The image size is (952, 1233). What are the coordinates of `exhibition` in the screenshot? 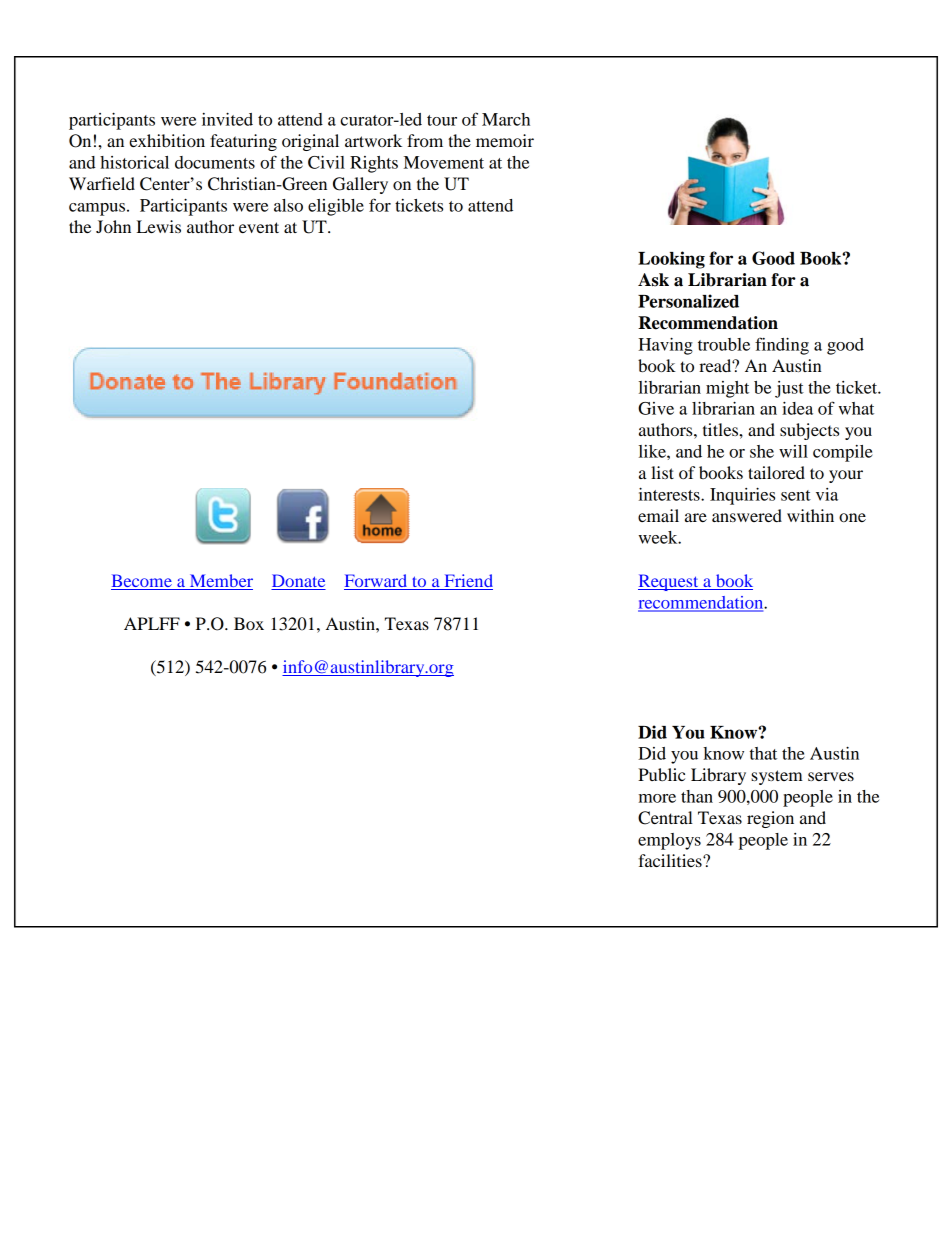 It's located at (167, 140).
